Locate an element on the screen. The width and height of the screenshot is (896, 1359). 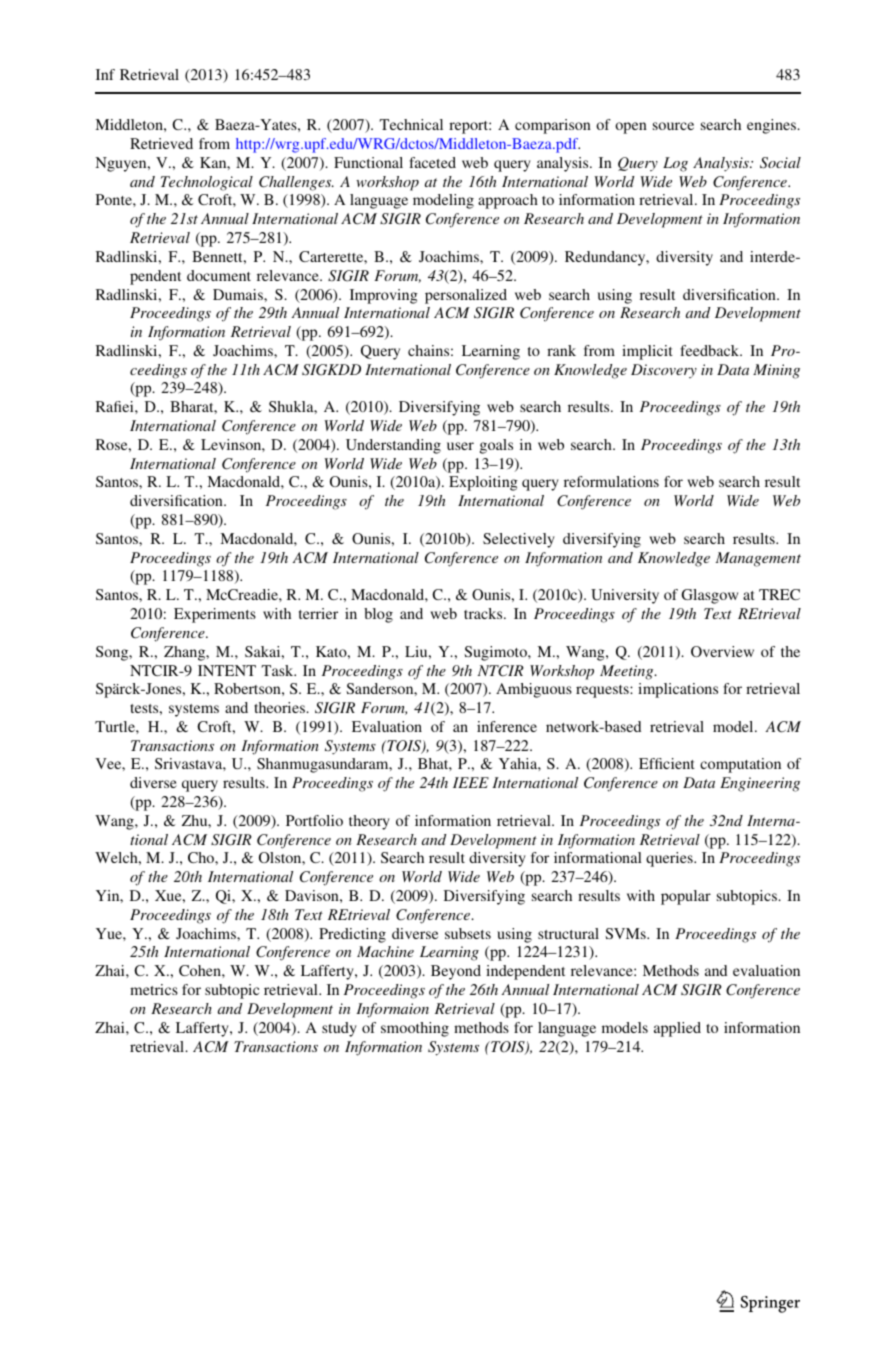
Technological is located at coordinates (207, 183).
